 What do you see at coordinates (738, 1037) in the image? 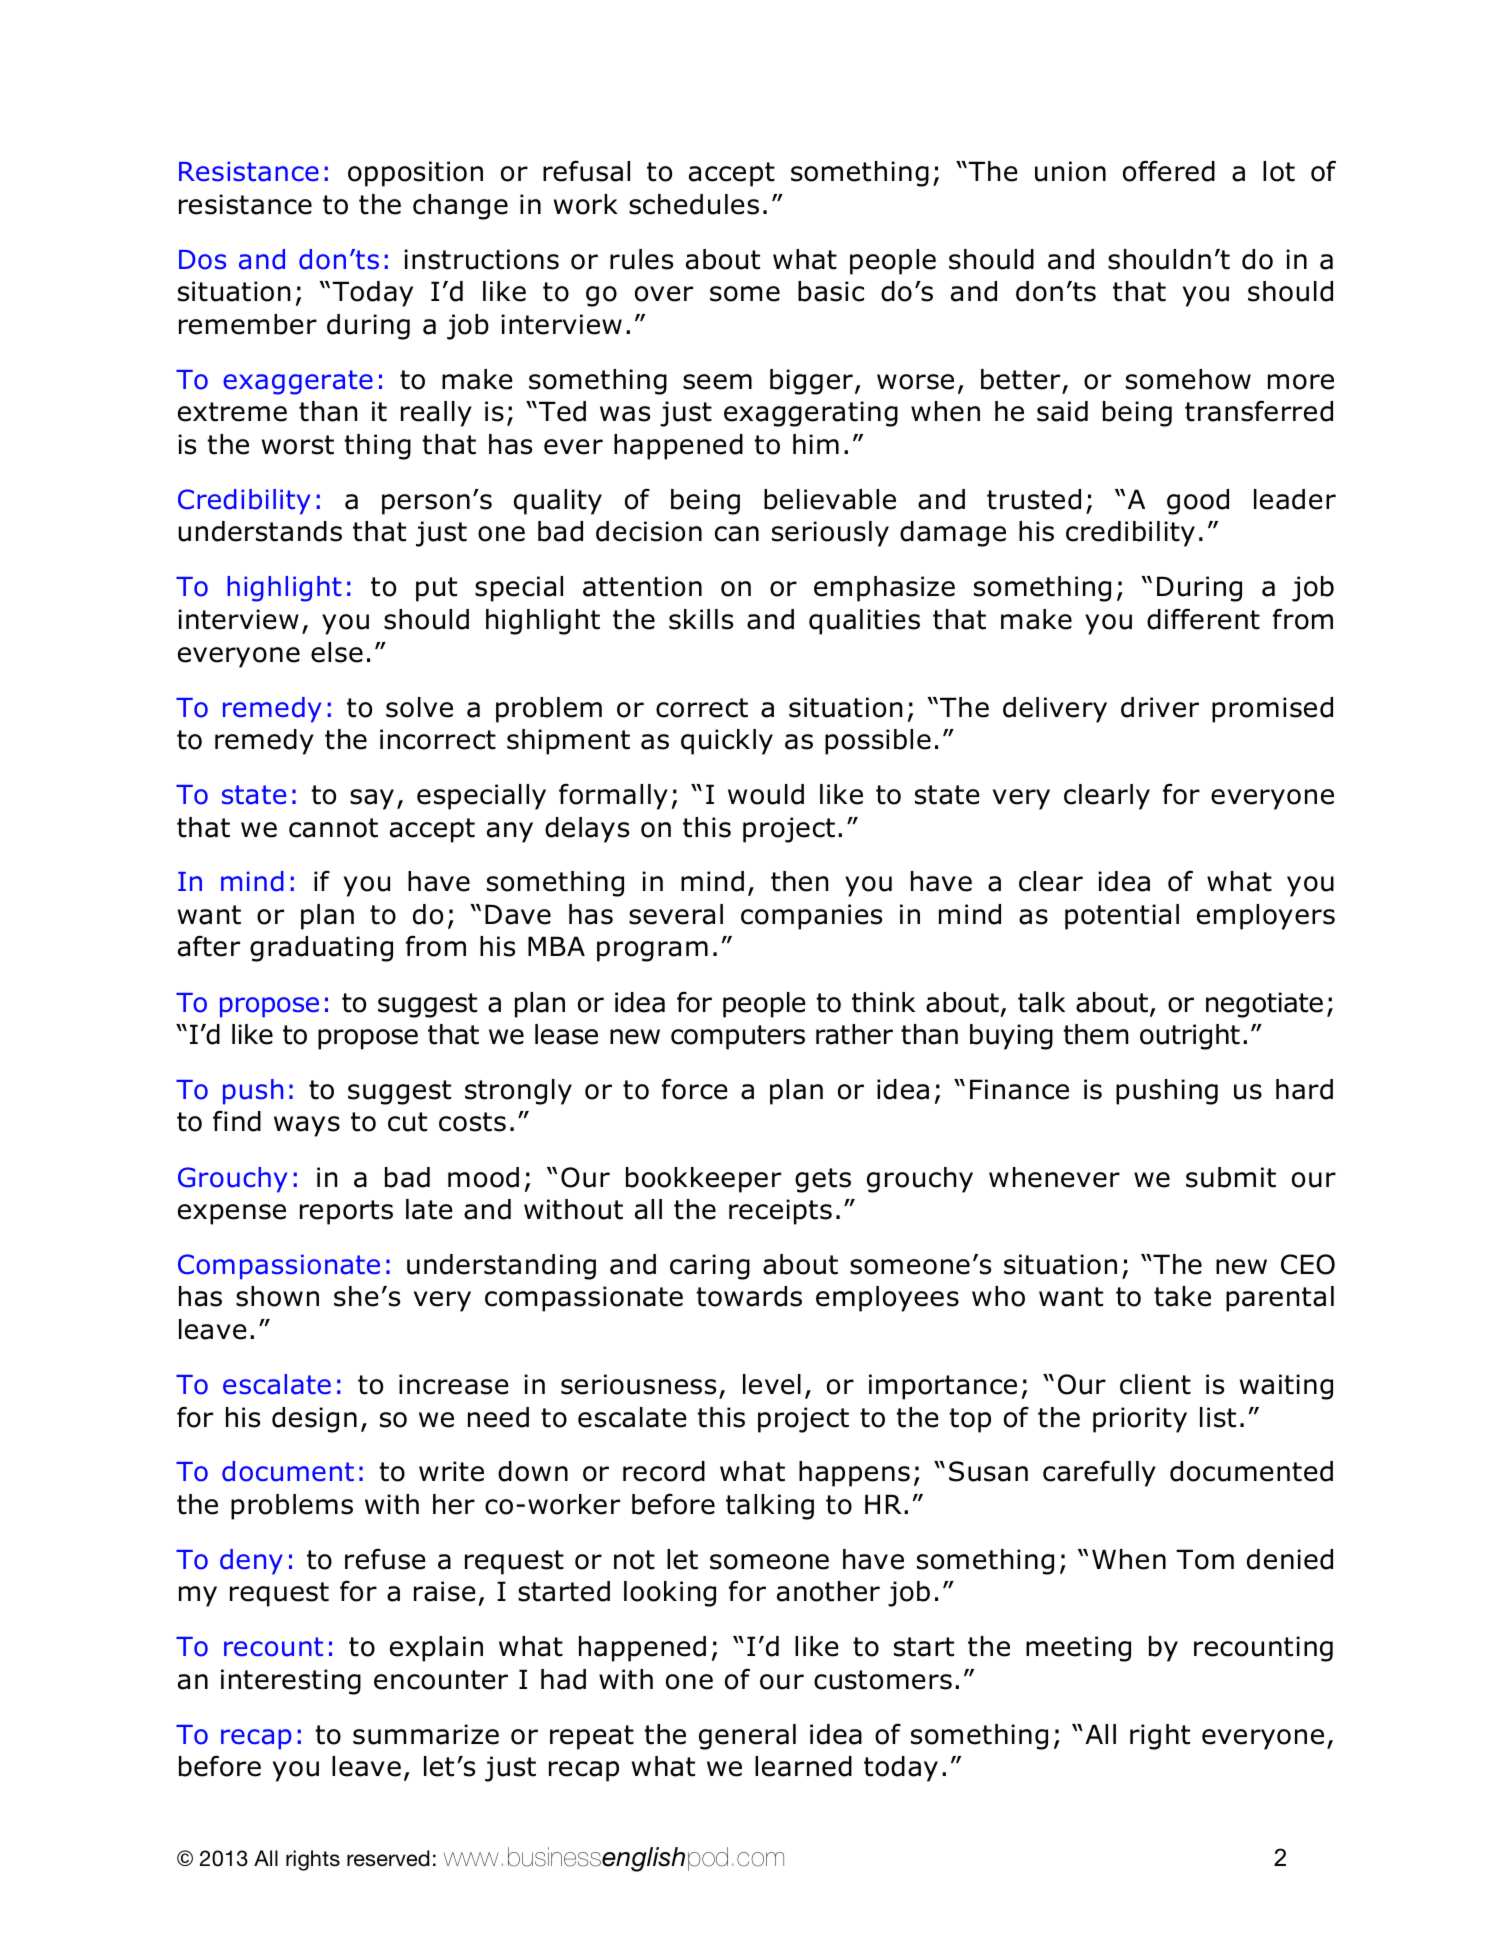
I see `computers` at bounding box center [738, 1037].
